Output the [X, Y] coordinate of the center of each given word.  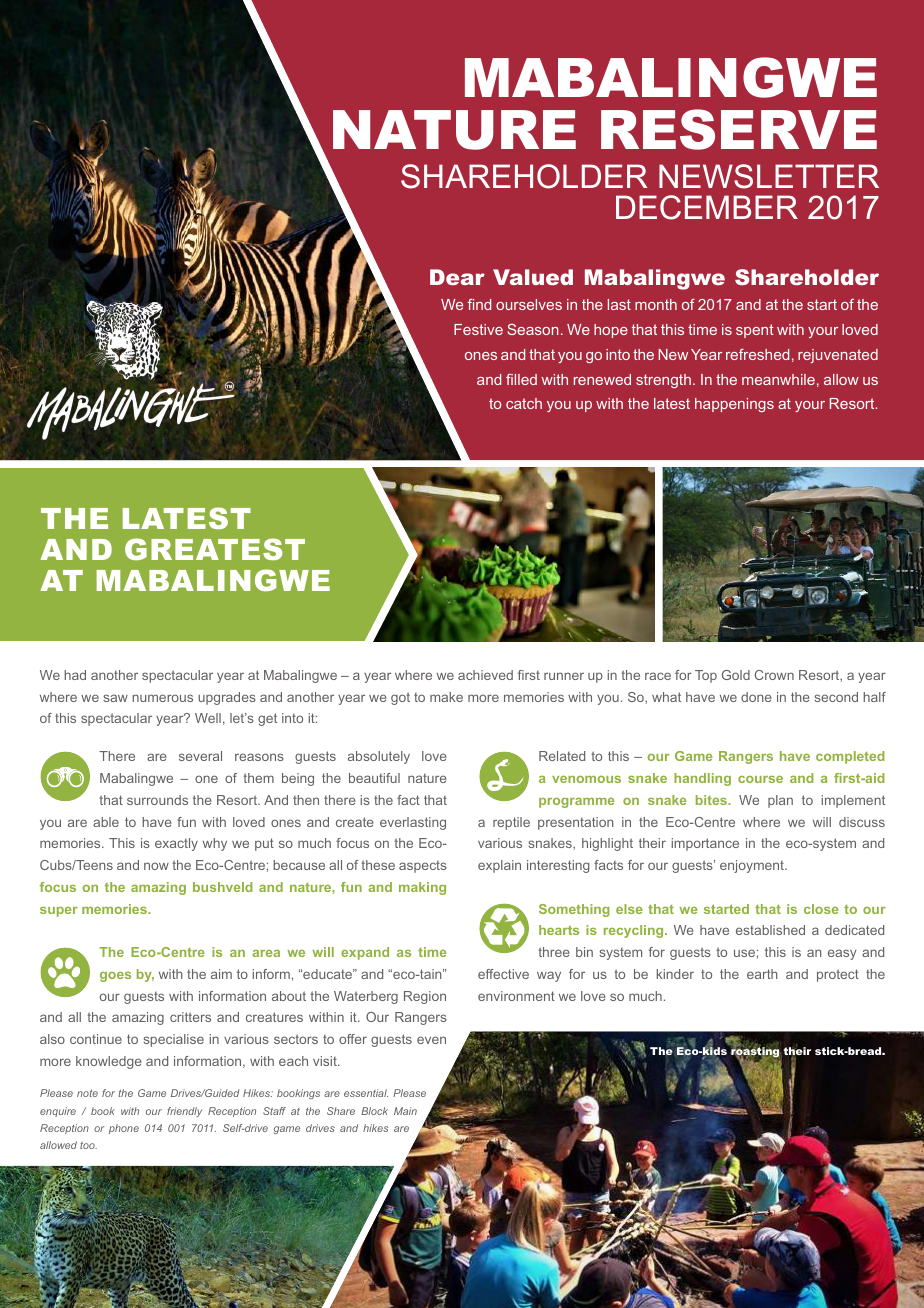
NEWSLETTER [769, 176]
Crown [774, 675]
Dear [457, 277]
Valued [533, 277]
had [75, 675]
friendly [184, 1112]
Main [405, 1111]
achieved [485, 675]
